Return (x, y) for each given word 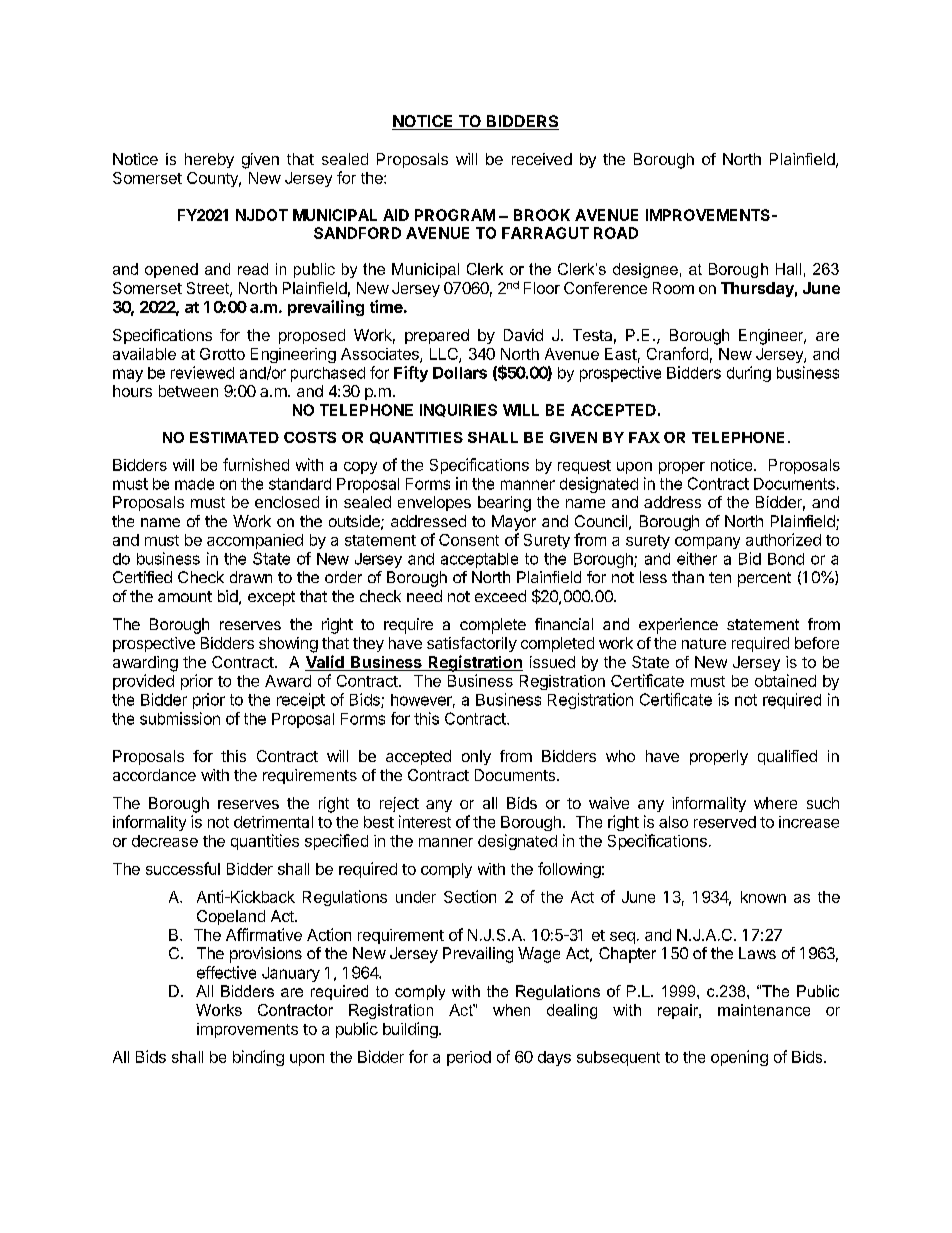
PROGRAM (455, 215)
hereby (209, 160)
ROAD (616, 233)
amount (185, 596)
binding (258, 1058)
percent (764, 579)
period (469, 1058)
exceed (500, 596)
